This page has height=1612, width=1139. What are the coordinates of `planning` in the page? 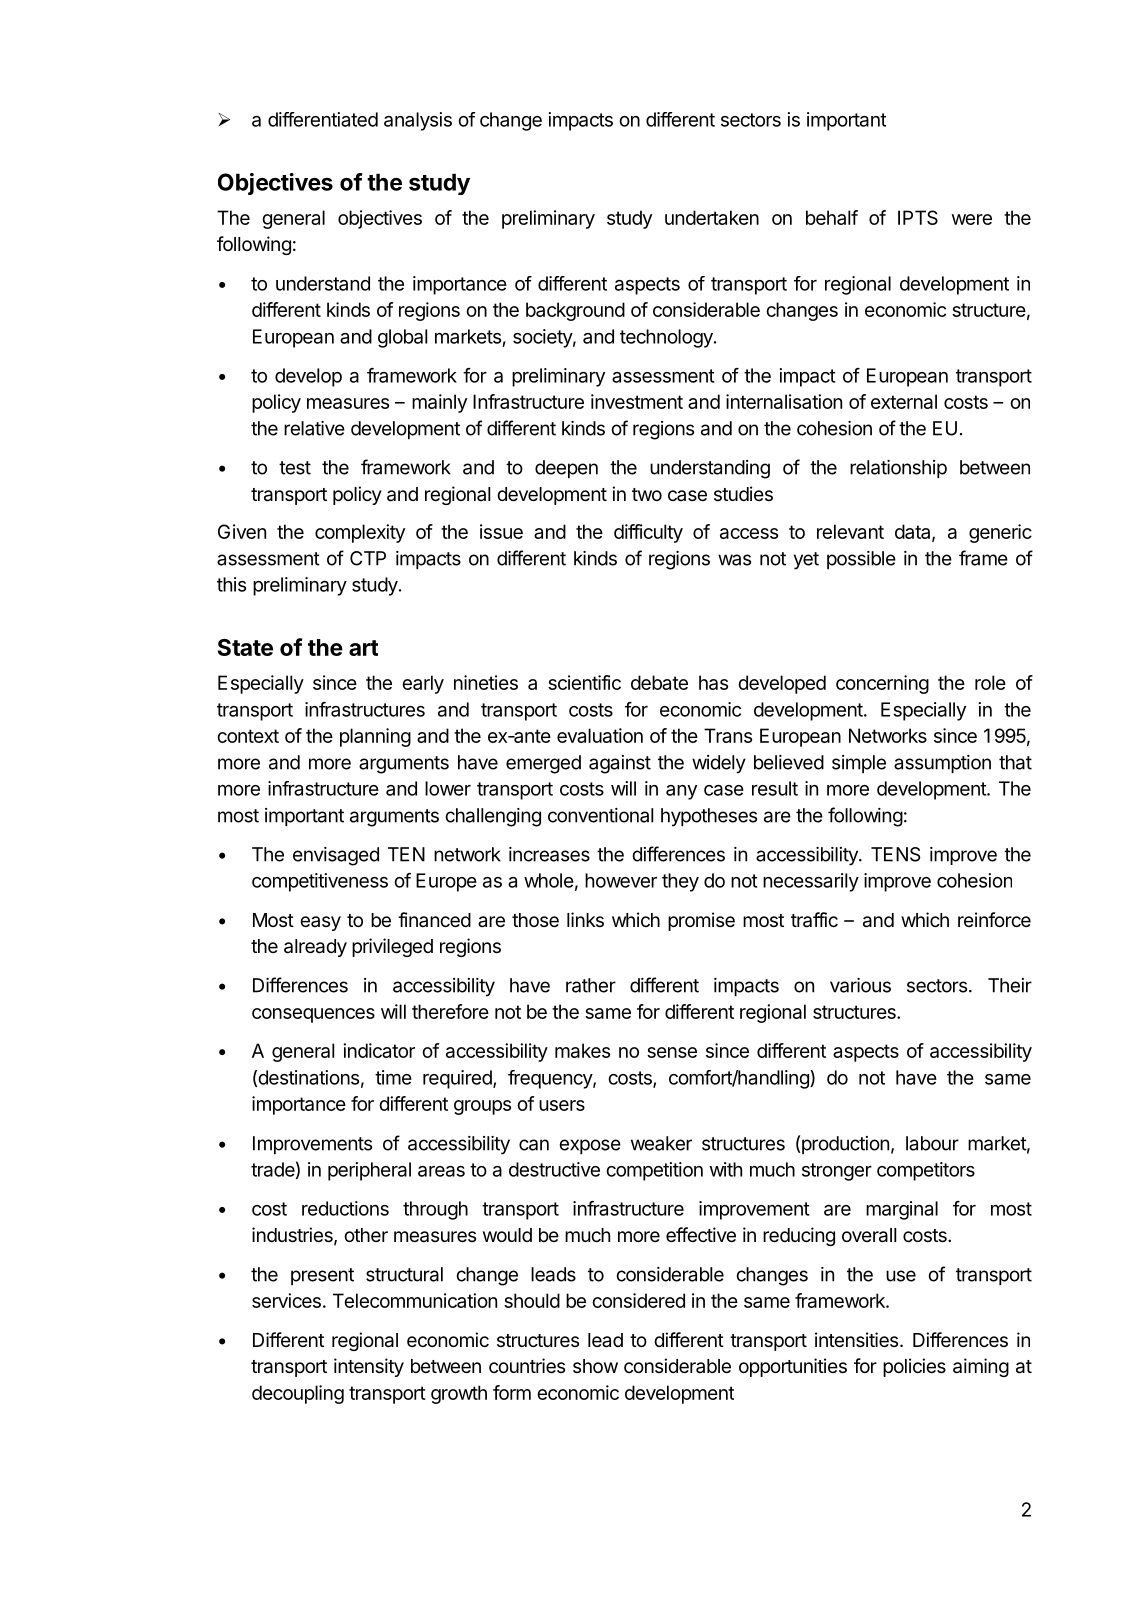 It's located at (375, 737).
